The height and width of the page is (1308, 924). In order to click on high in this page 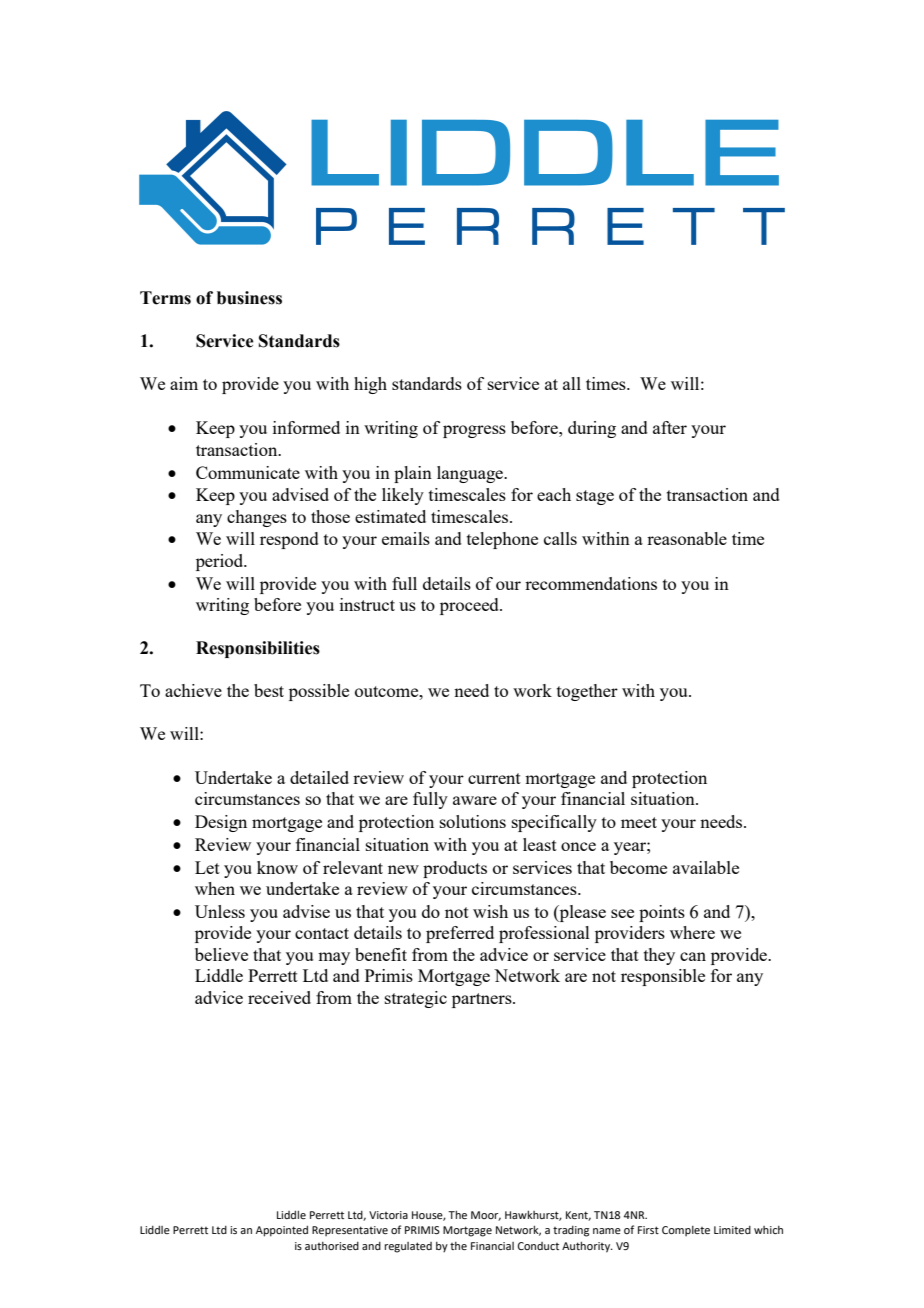, I will do `click(370, 385)`.
